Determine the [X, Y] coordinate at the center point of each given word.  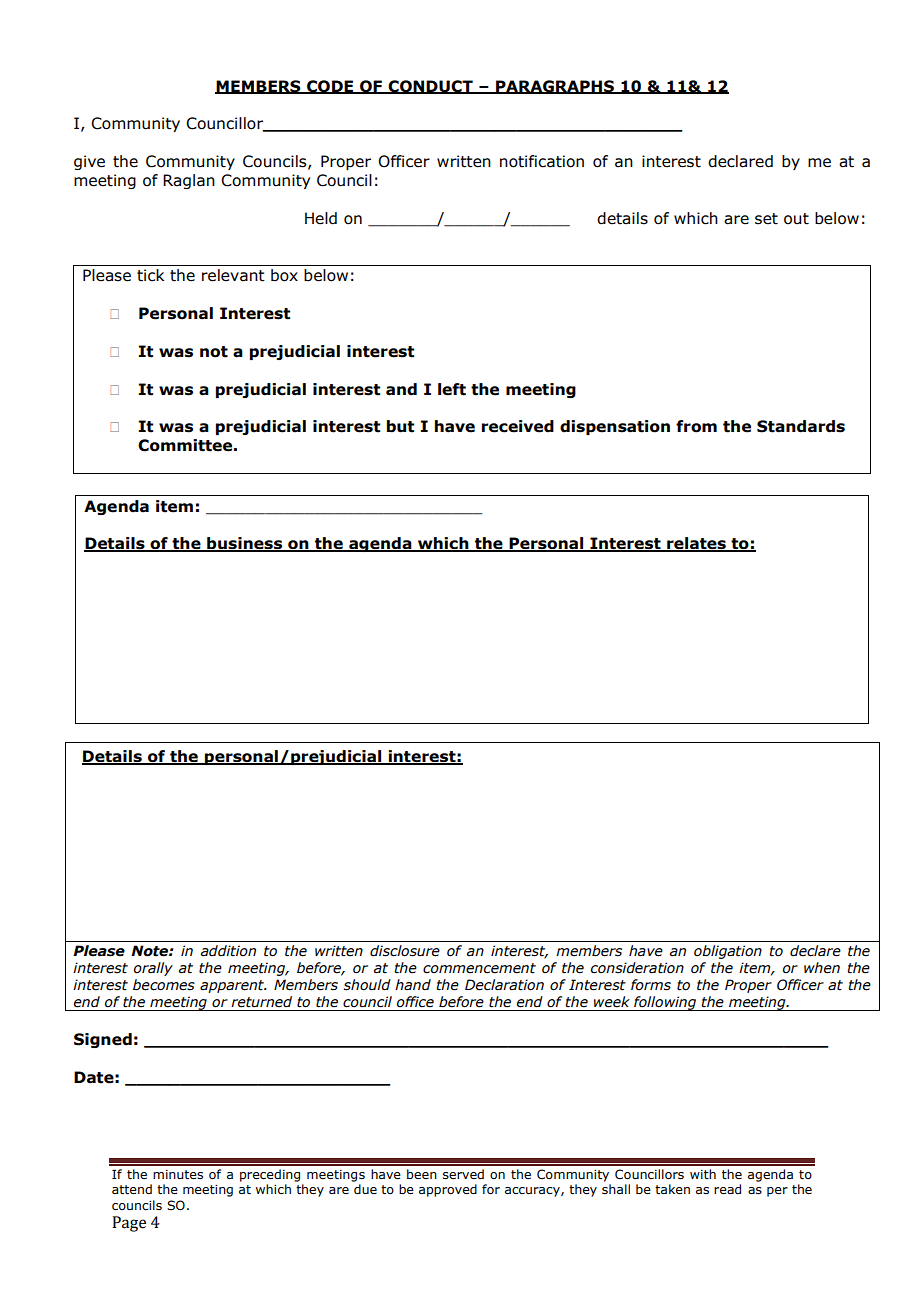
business [245, 544]
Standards [801, 426]
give [89, 162]
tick [150, 275]
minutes [178, 1174]
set [766, 219]
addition [228, 951]
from [696, 426]
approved [448, 1190]
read [727, 1189]
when [822, 968]
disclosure [405, 951]
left [452, 389]
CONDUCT [430, 87]
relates [696, 544]
